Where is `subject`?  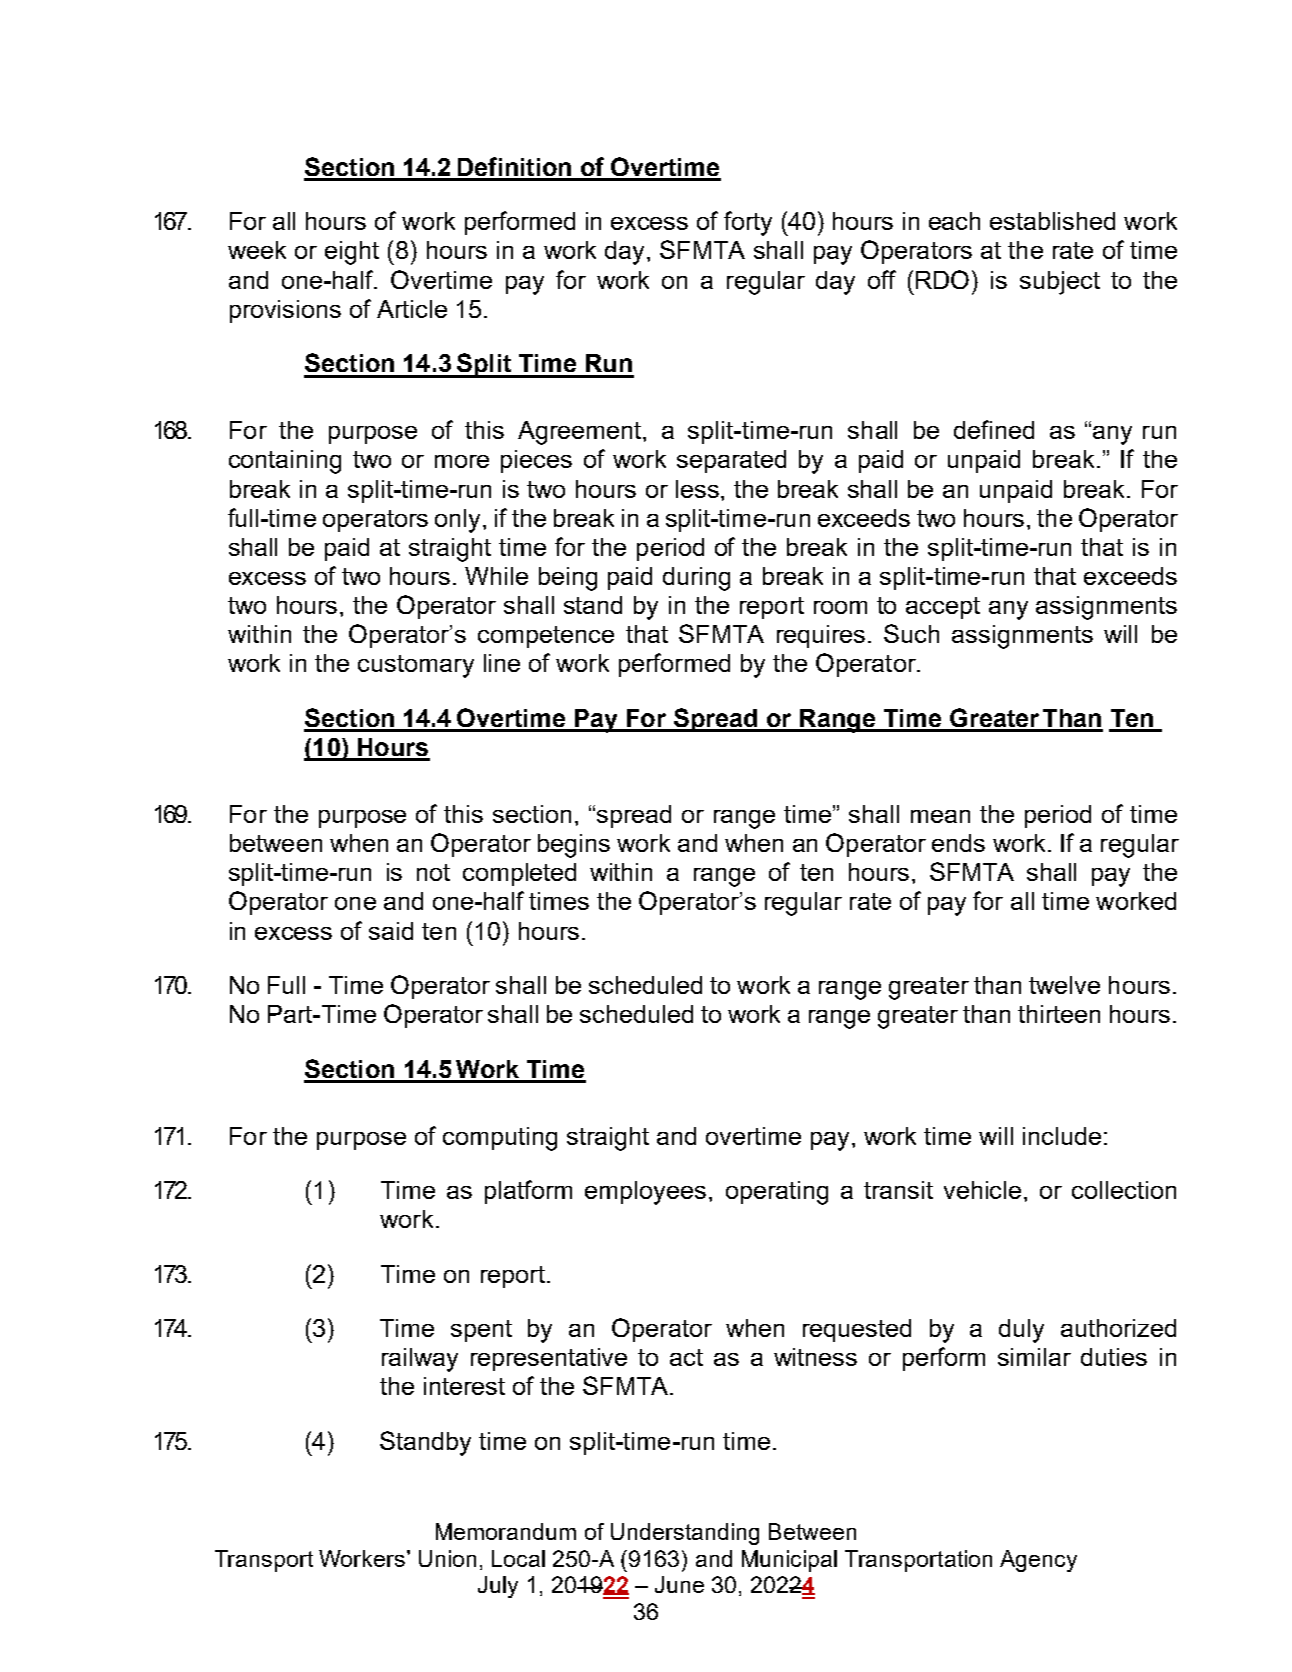
subject is located at coordinates (1060, 283).
